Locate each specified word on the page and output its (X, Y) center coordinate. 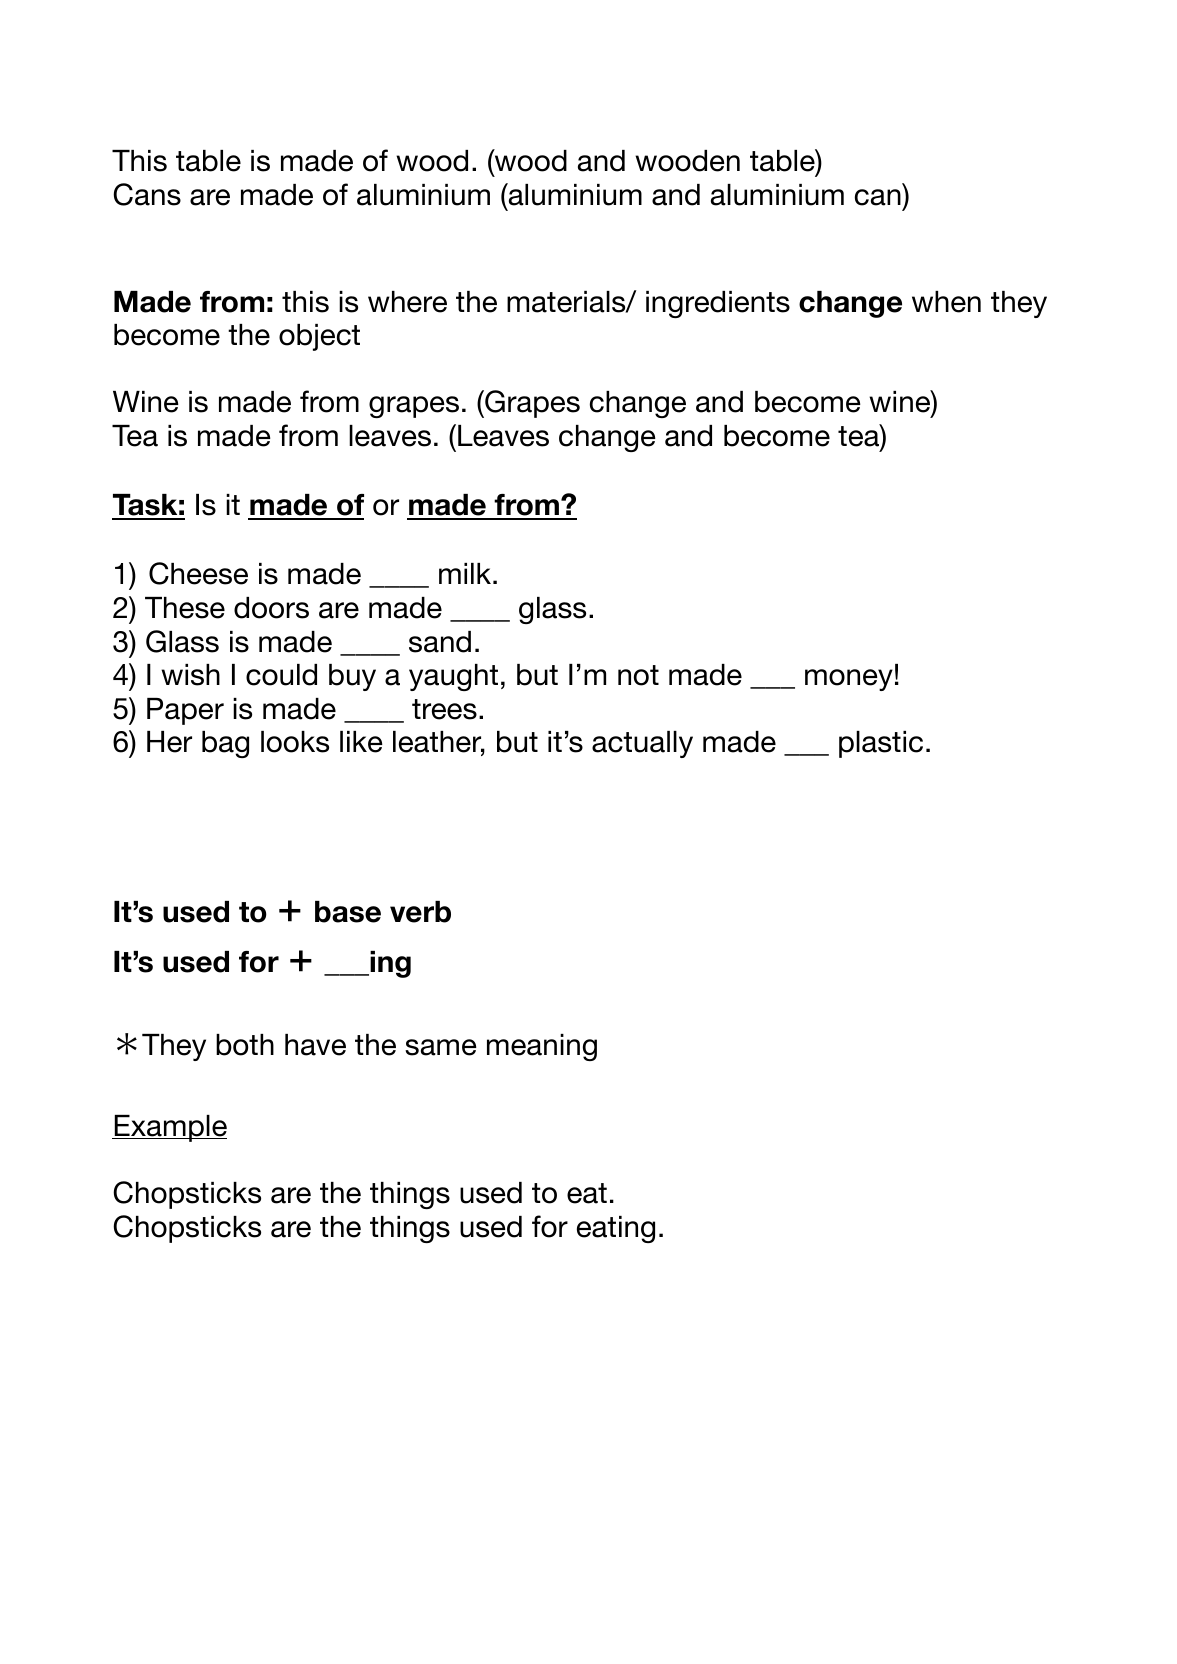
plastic (881, 744)
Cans (147, 194)
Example (170, 1128)
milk (466, 573)
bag (225, 744)
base (348, 912)
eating (616, 1229)
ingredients (718, 304)
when (946, 302)
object (319, 337)
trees (444, 709)
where (407, 302)
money (849, 680)
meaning (542, 1047)
